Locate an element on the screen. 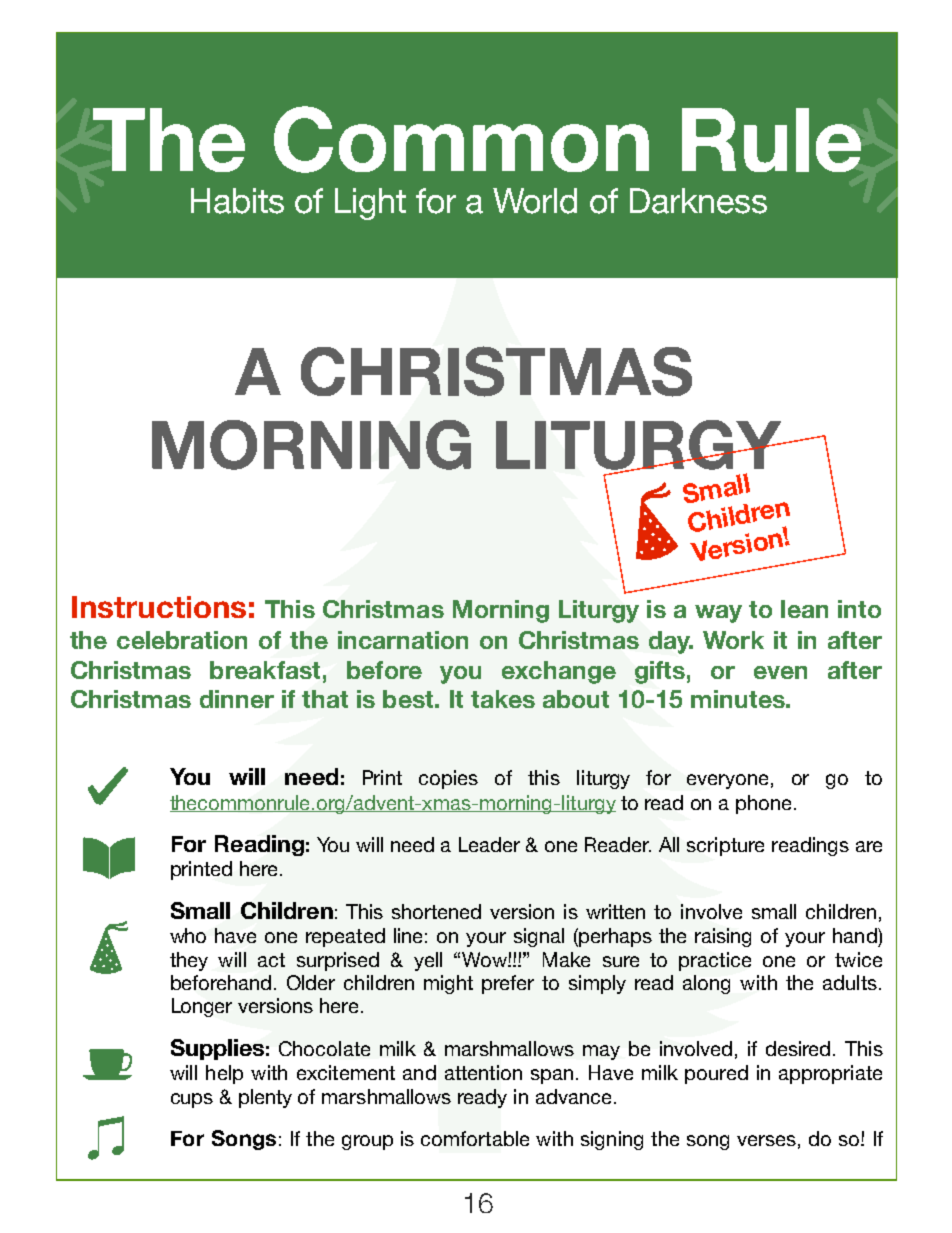  takes is located at coordinates (503, 699).
